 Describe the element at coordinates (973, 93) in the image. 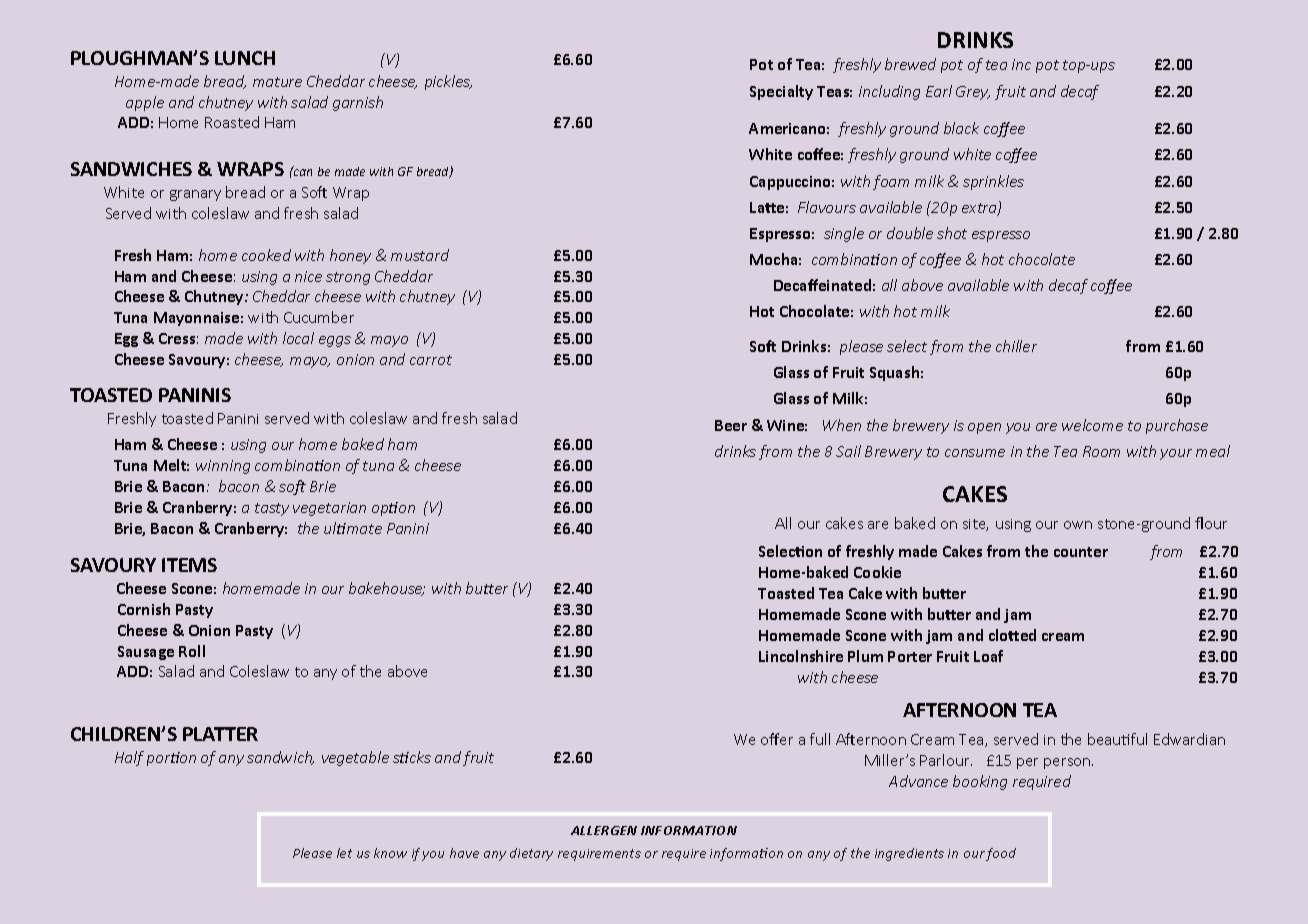

I see `Grey` at that location.
